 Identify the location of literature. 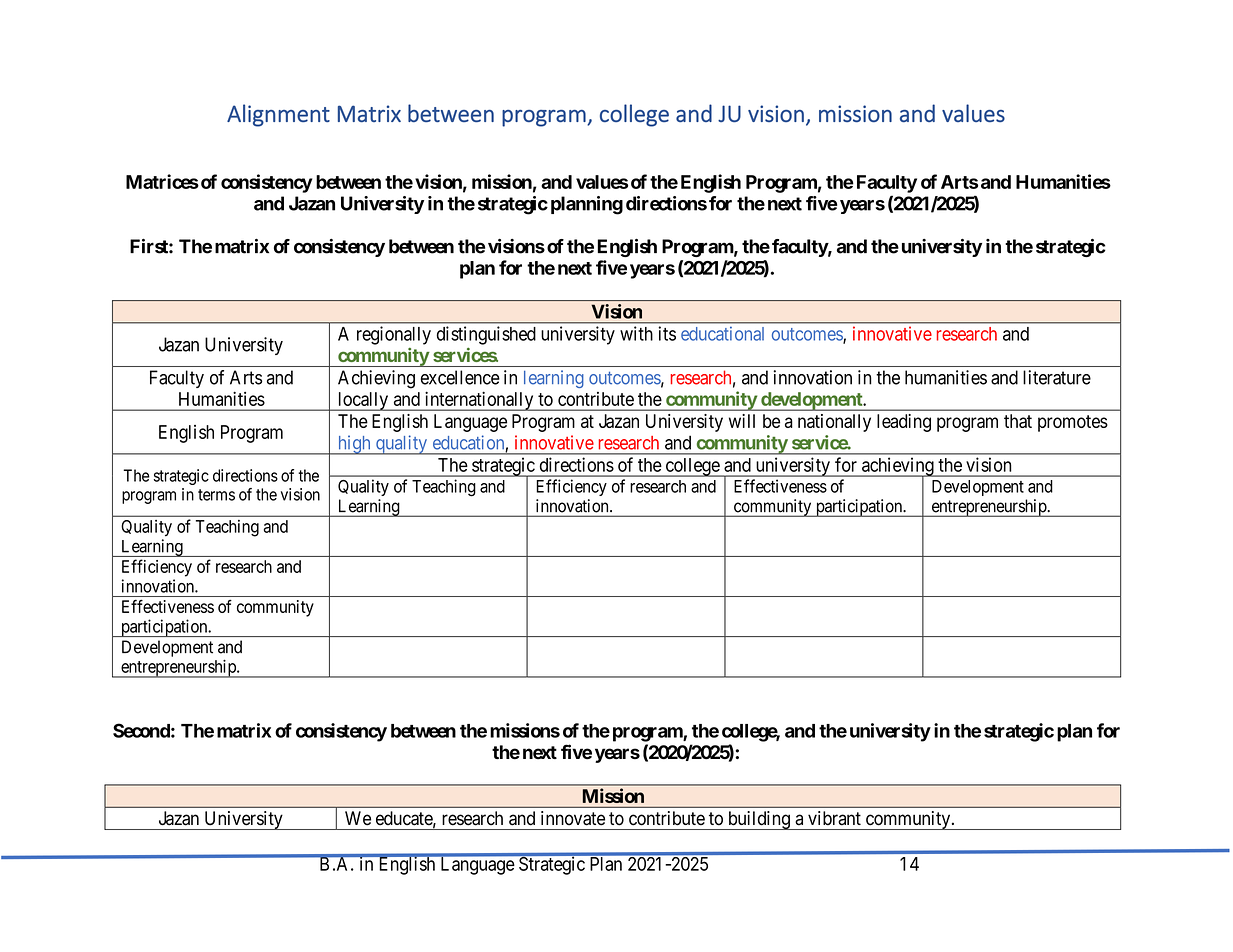
(1057, 377).
